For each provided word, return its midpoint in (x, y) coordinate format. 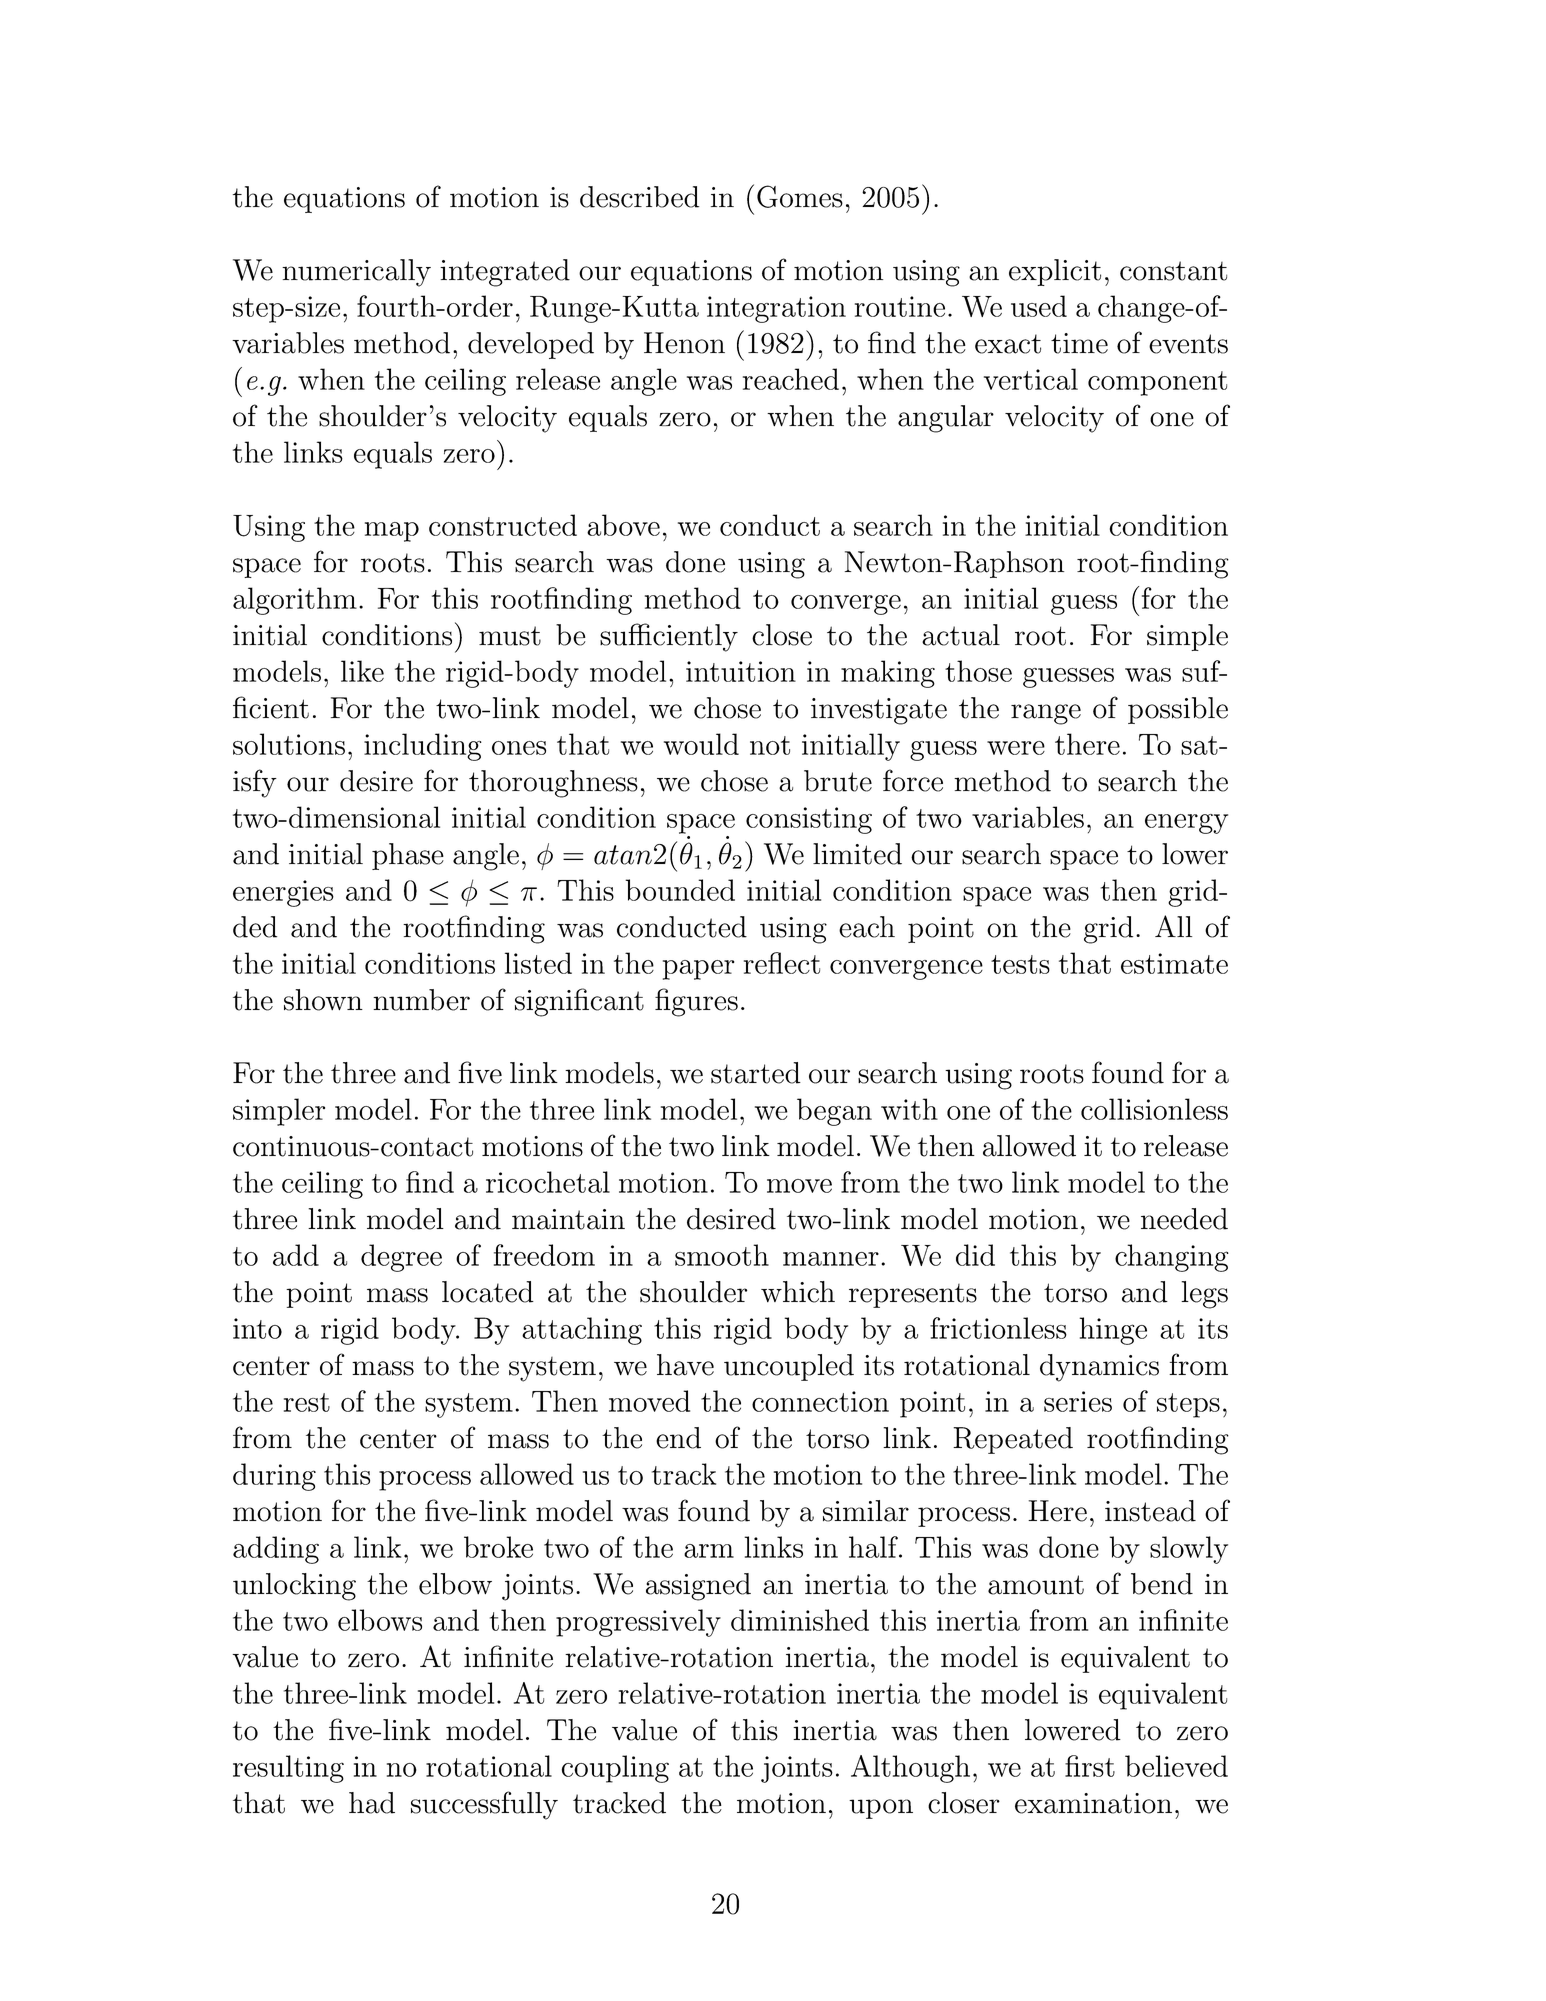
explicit (1055, 272)
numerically (356, 273)
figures (696, 1002)
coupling (615, 1769)
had (372, 1803)
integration (776, 309)
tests (1020, 964)
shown (323, 1000)
